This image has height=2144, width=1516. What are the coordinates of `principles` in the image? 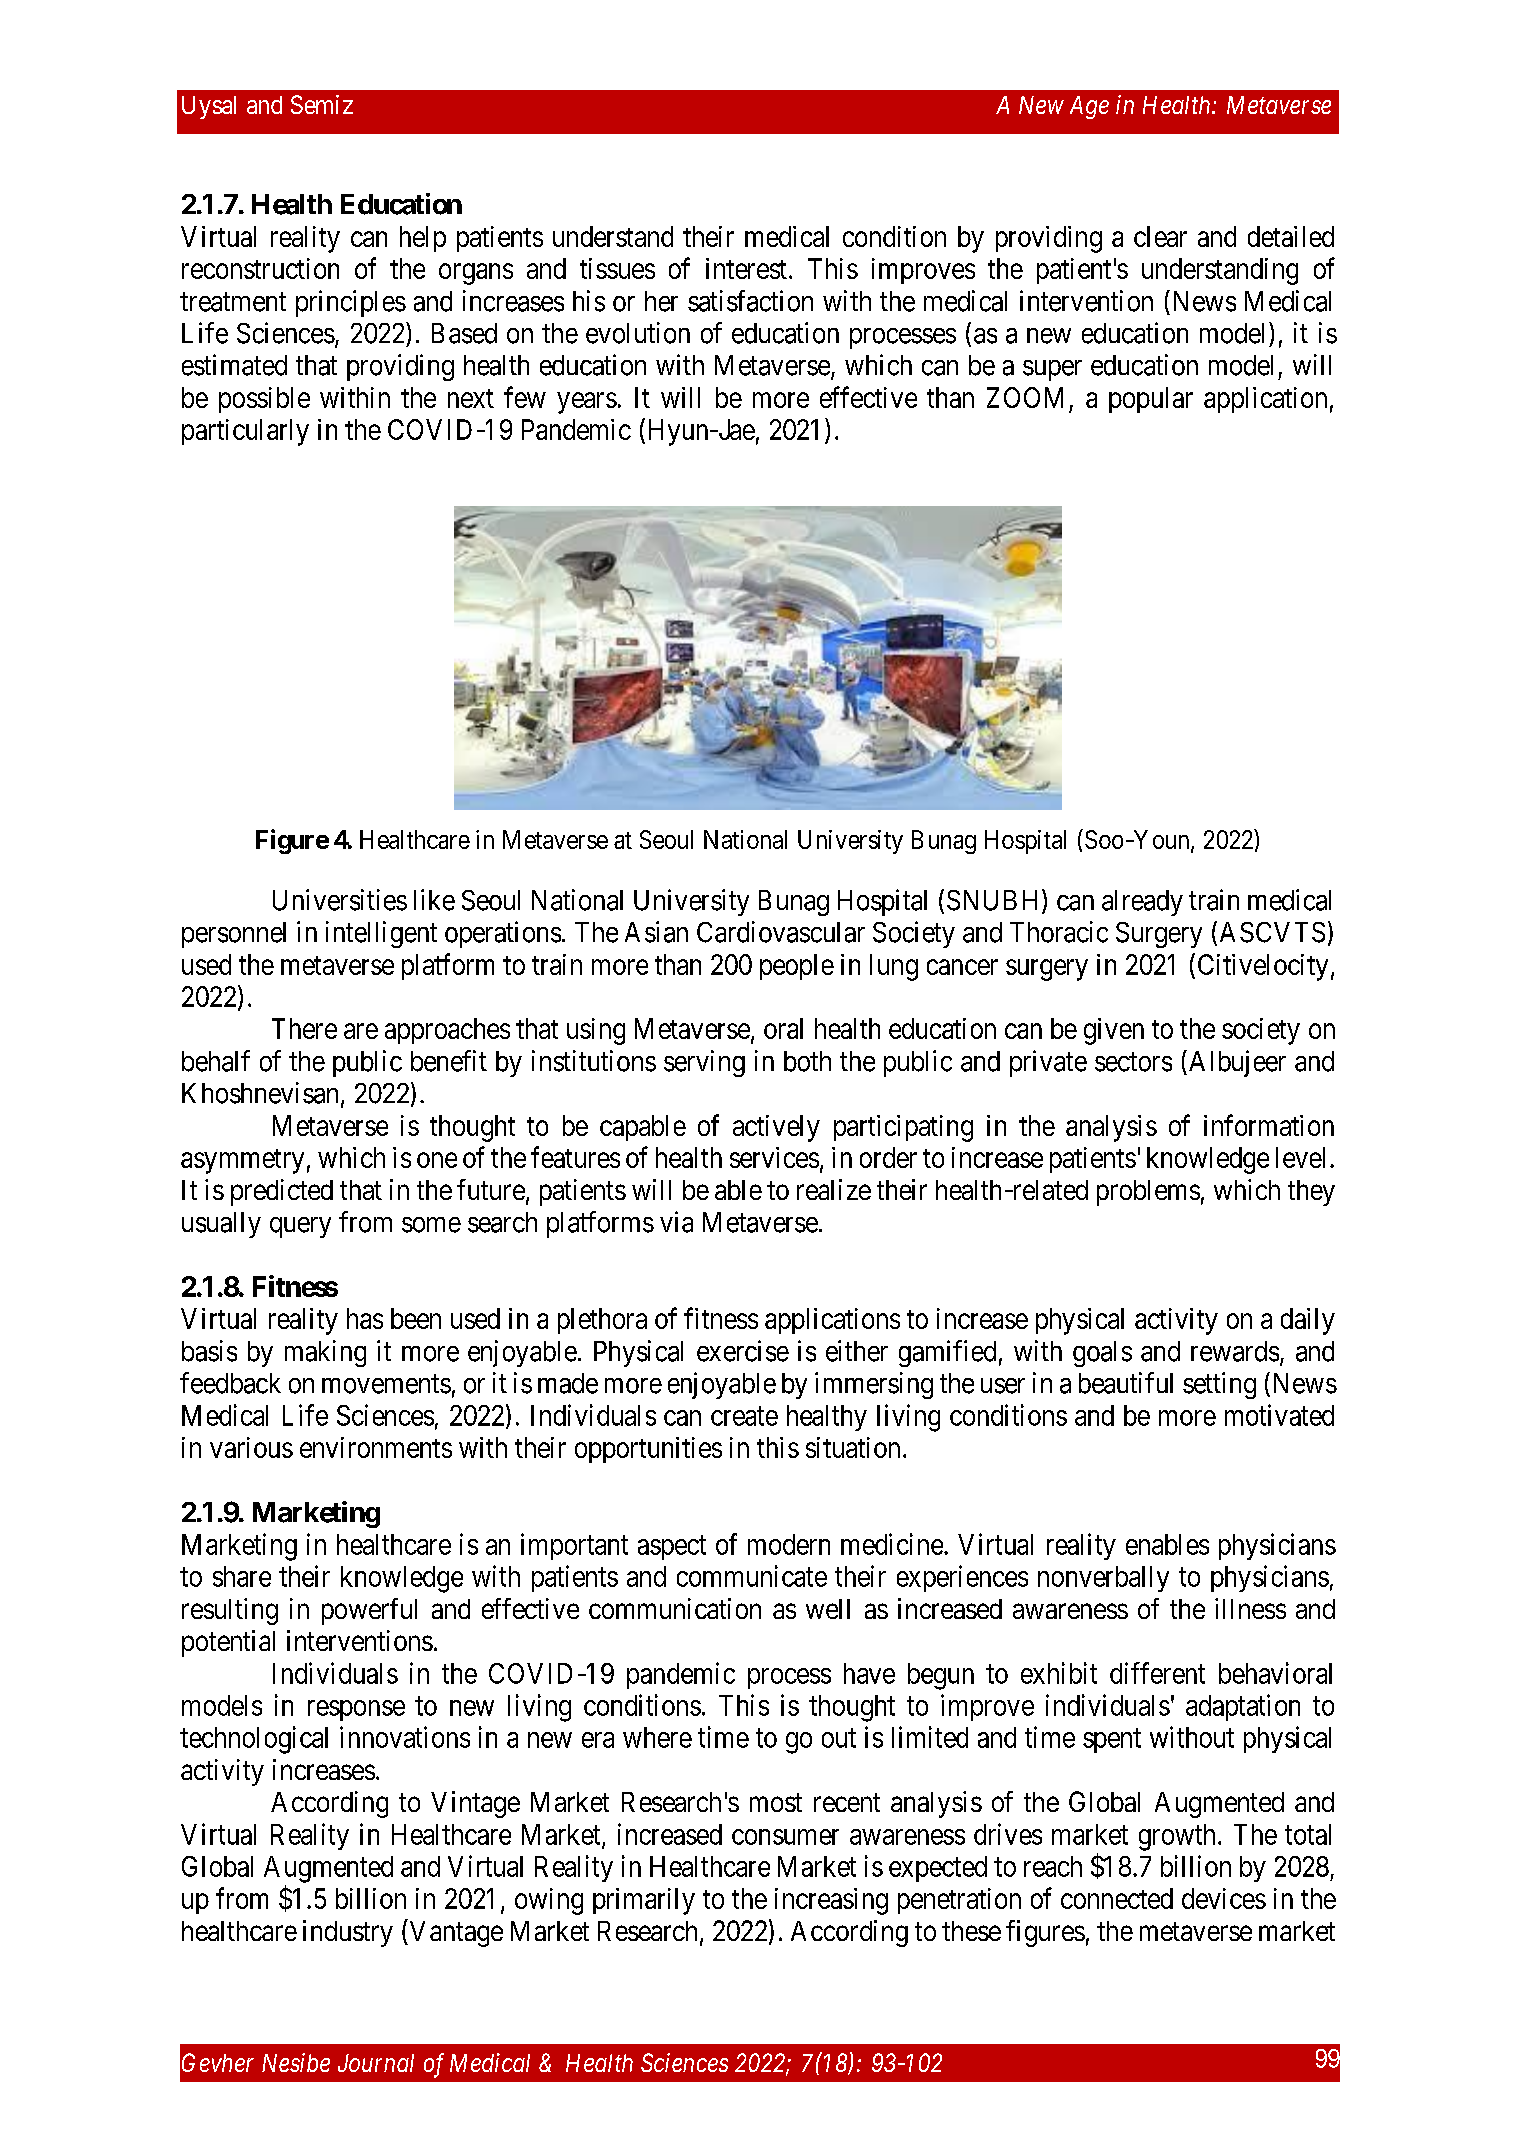 It's located at (351, 303).
